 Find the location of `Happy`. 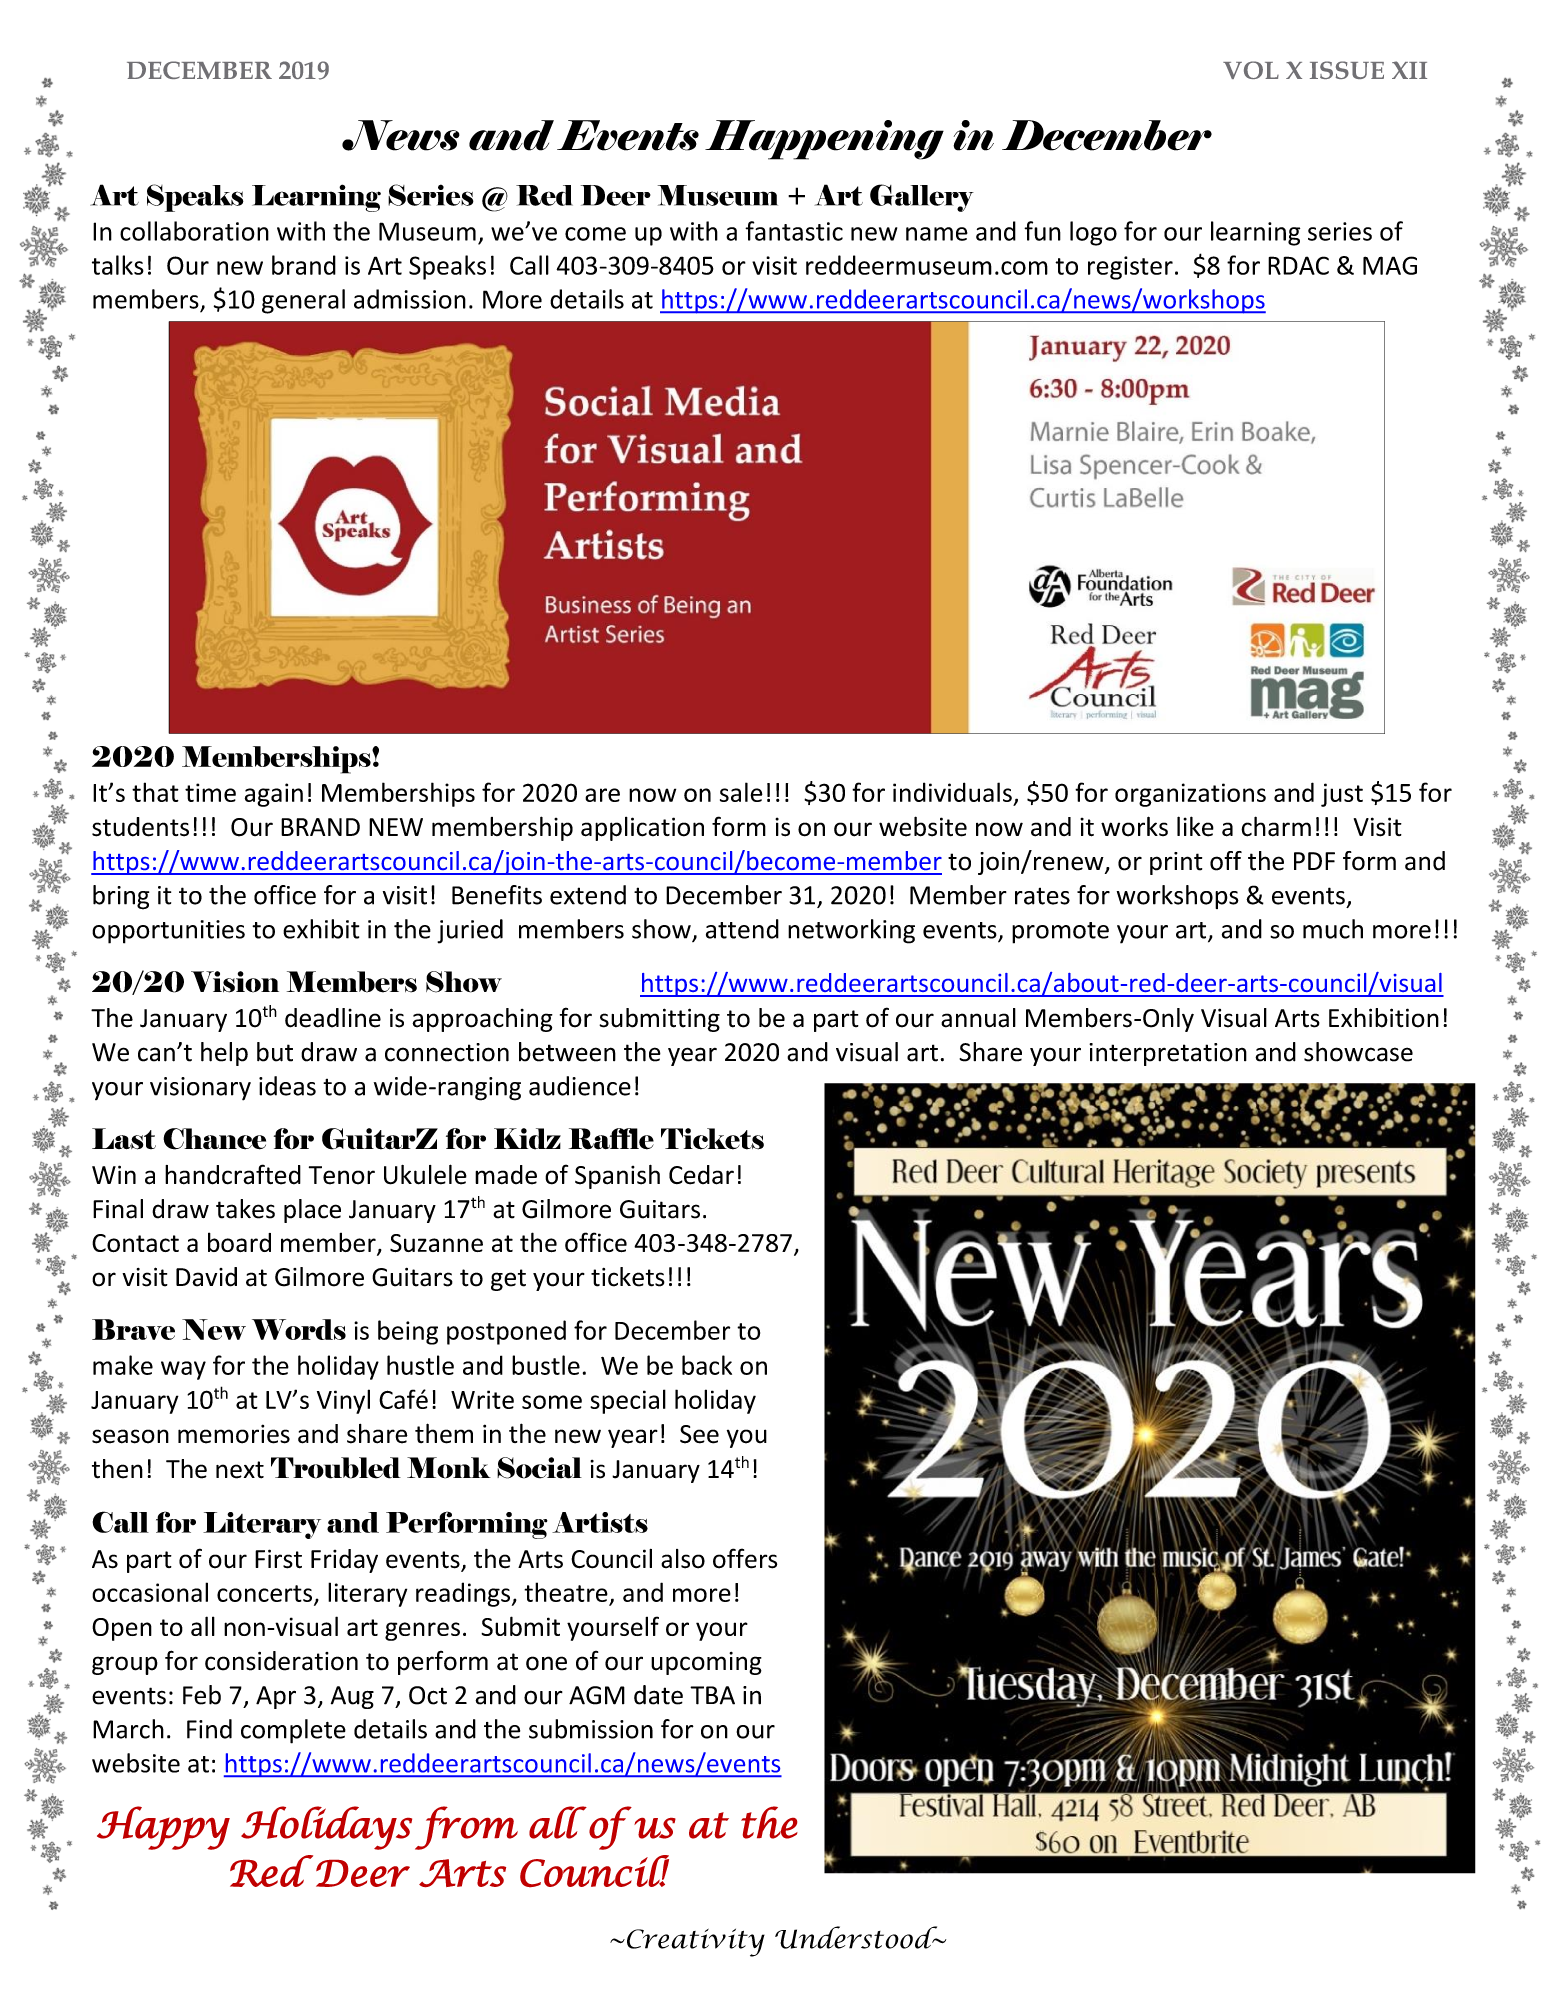

Happy is located at coordinates (163, 1828).
